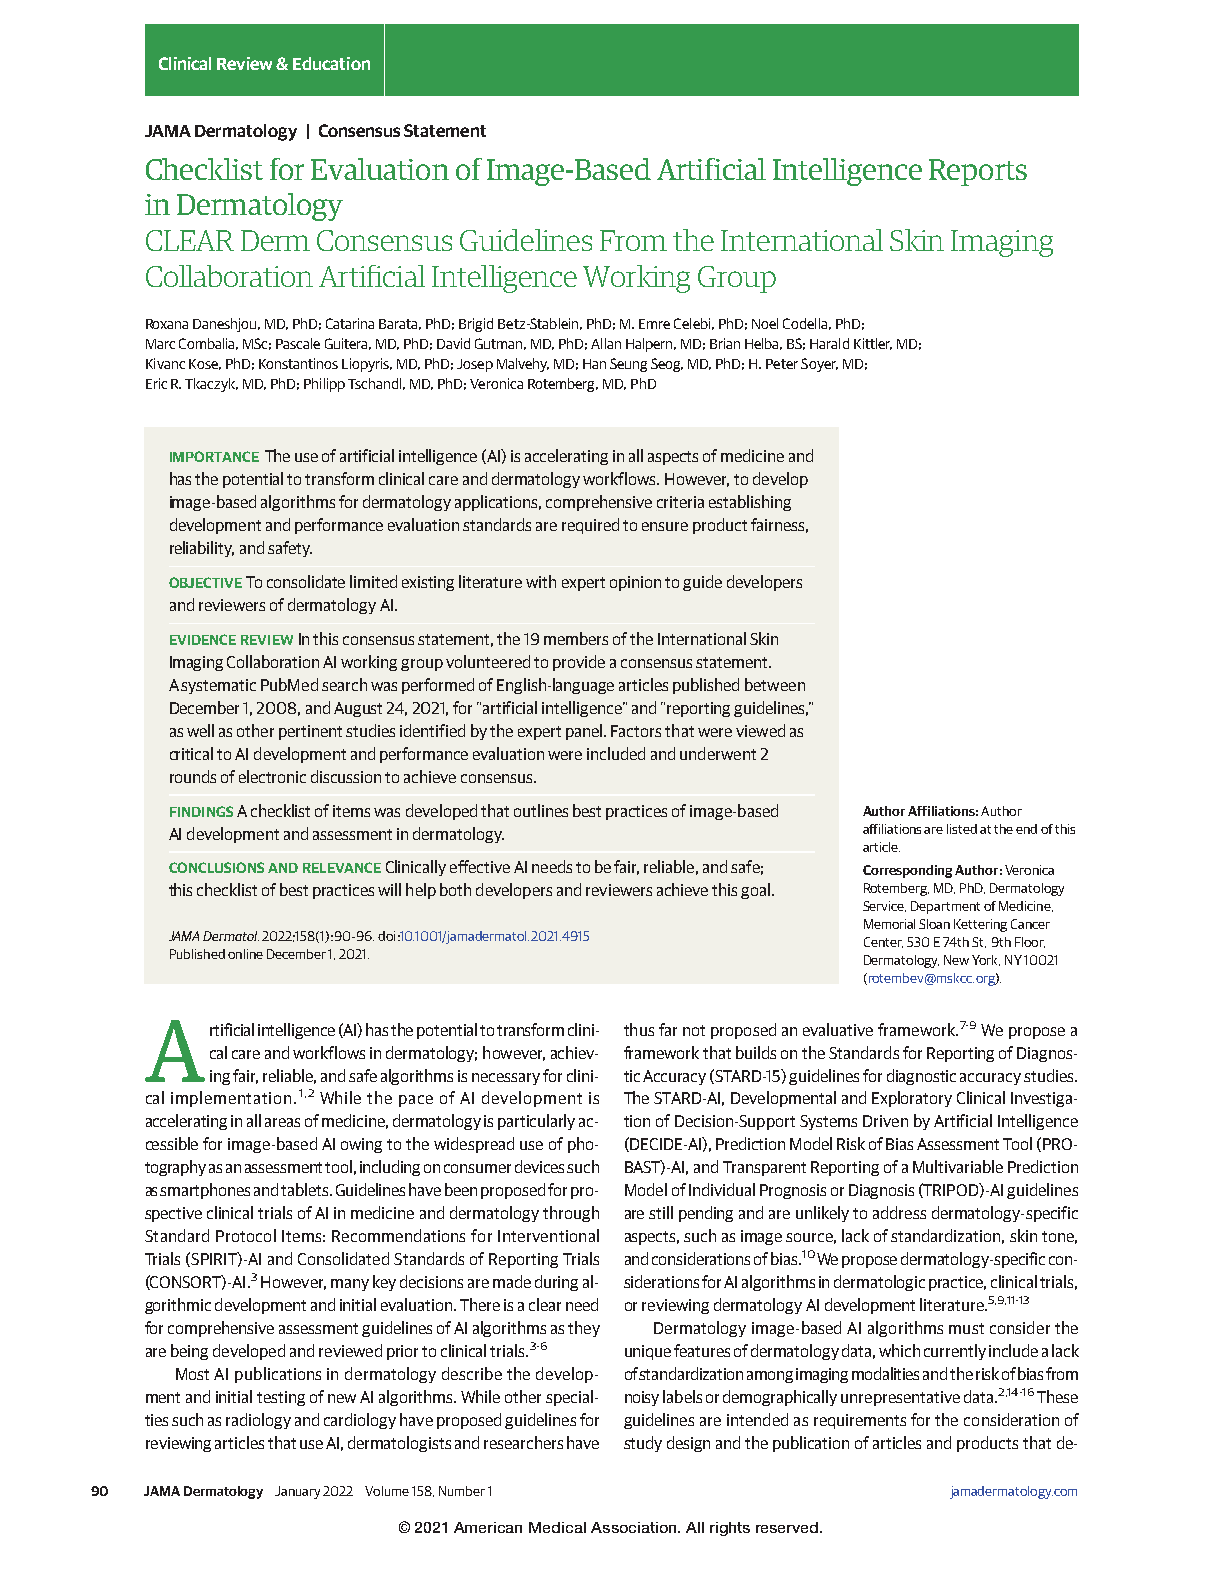 Image resolution: width=1224 pixels, height=1584 pixels. Describe the element at coordinates (900, 1398) in the document. I see `unrepresentative` at that location.
